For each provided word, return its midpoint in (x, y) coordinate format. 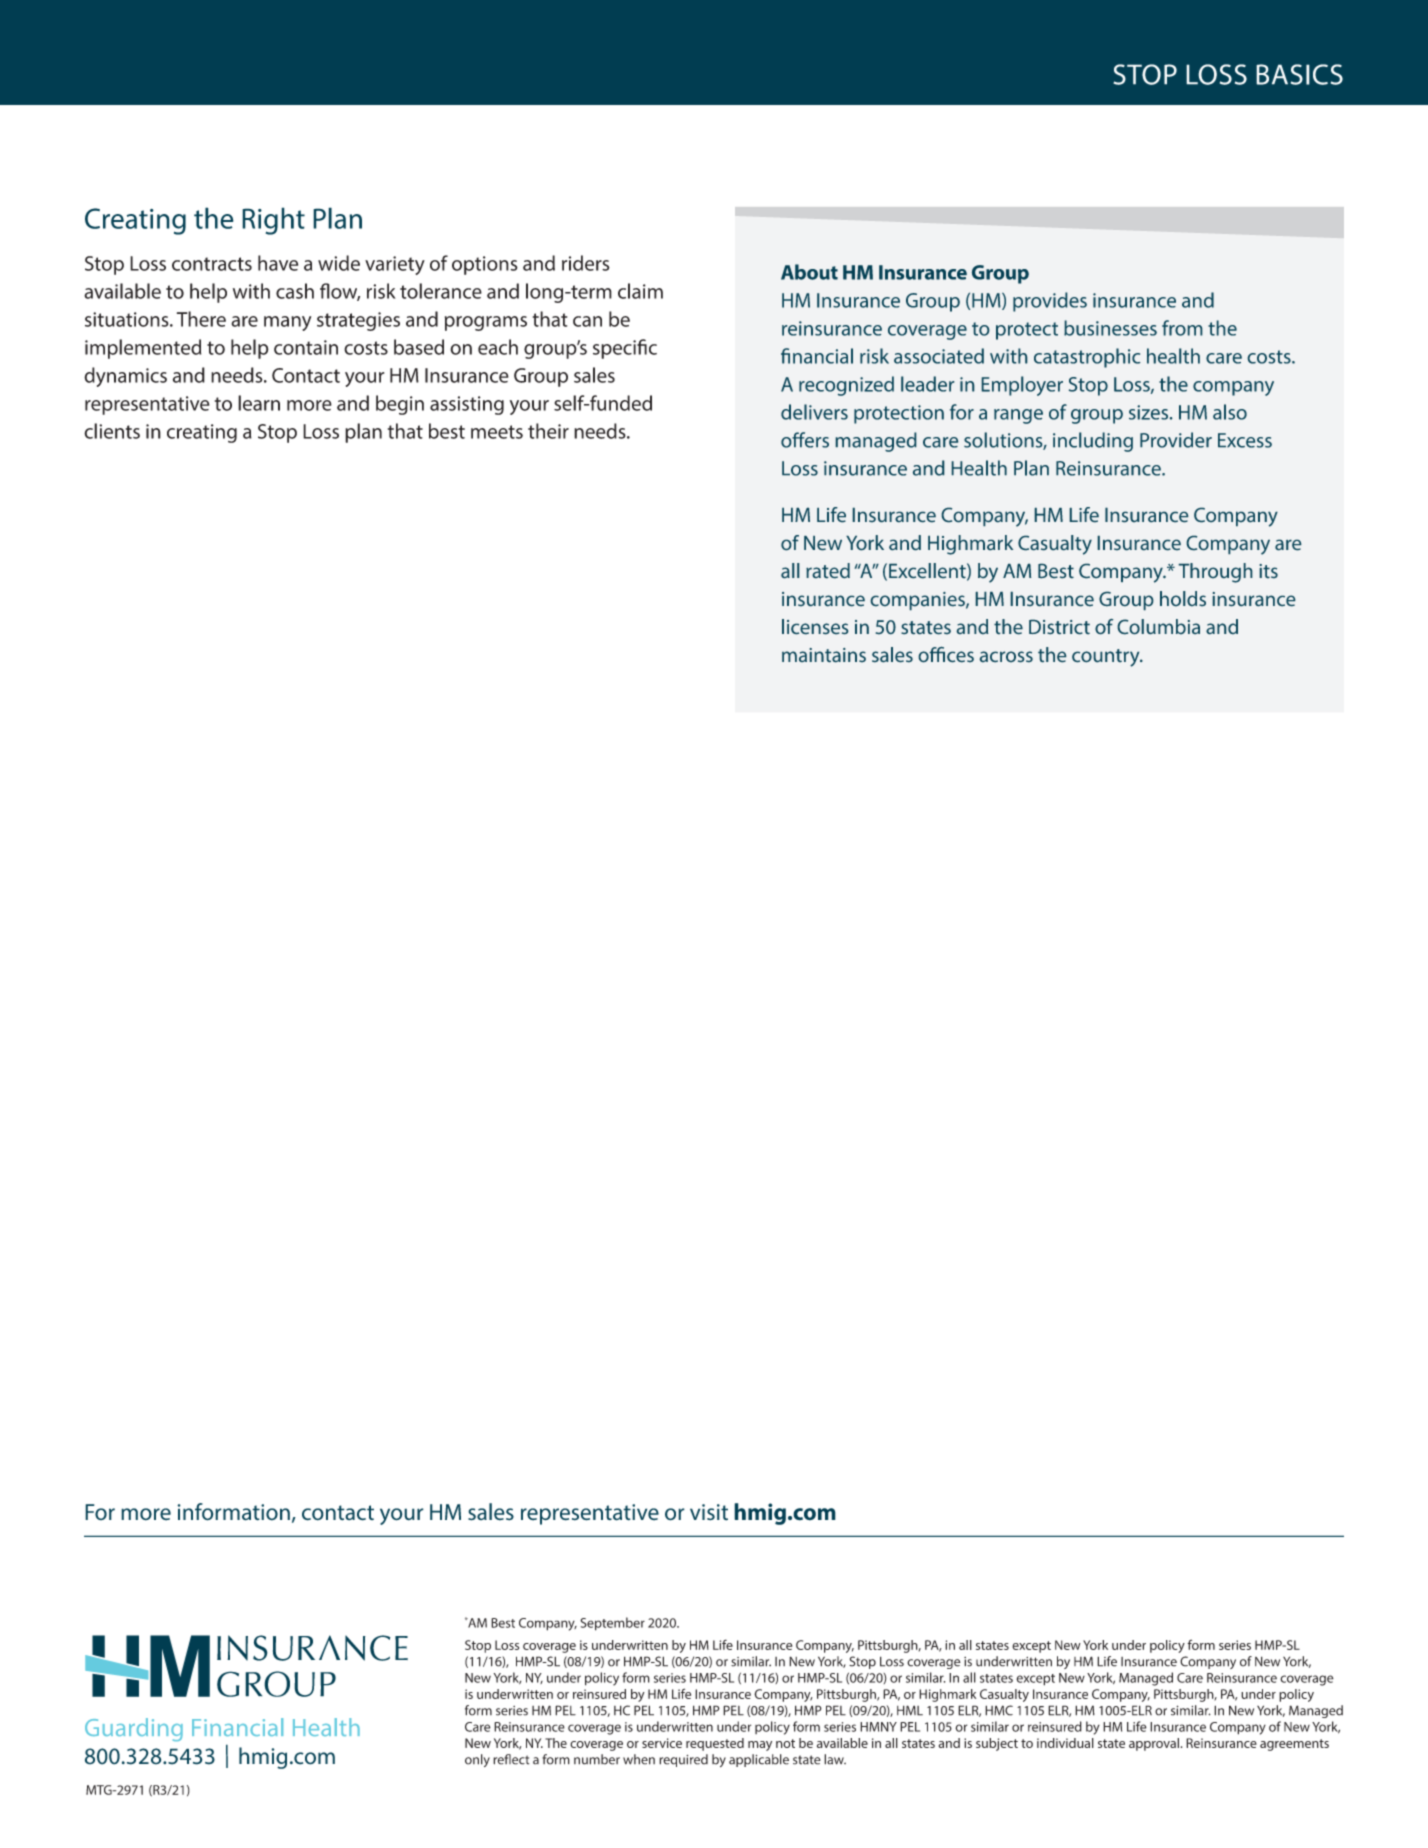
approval (1154, 1744)
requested (715, 1744)
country (1107, 658)
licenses (815, 627)
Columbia (1158, 627)
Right (273, 221)
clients (112, 431)
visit (709, 1512)
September (612, 1624)
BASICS (1299, 74)
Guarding (134, 1729)
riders (586, 263)
